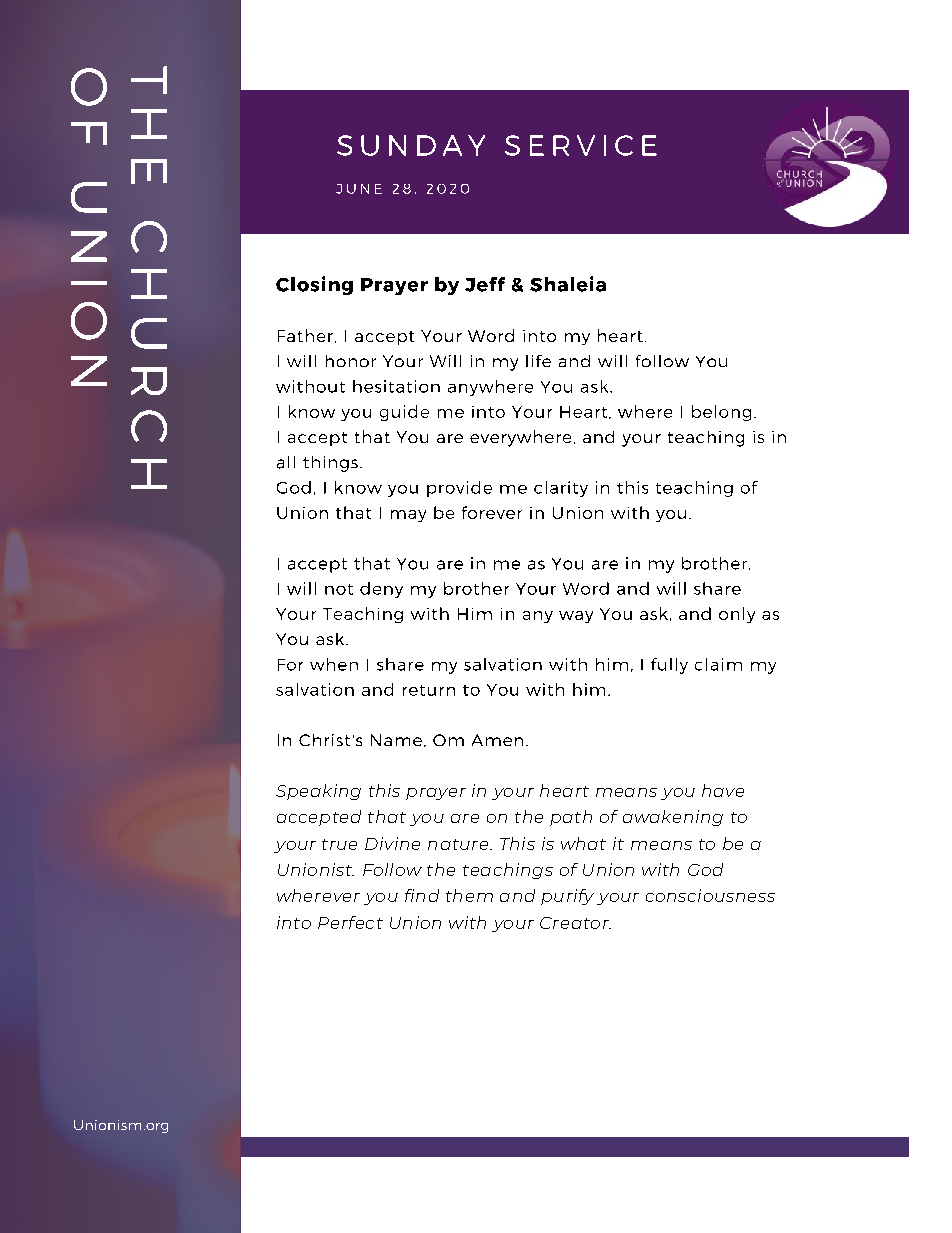 The image size is (952, 1233). I want to click on forever, so click(492, 512).
